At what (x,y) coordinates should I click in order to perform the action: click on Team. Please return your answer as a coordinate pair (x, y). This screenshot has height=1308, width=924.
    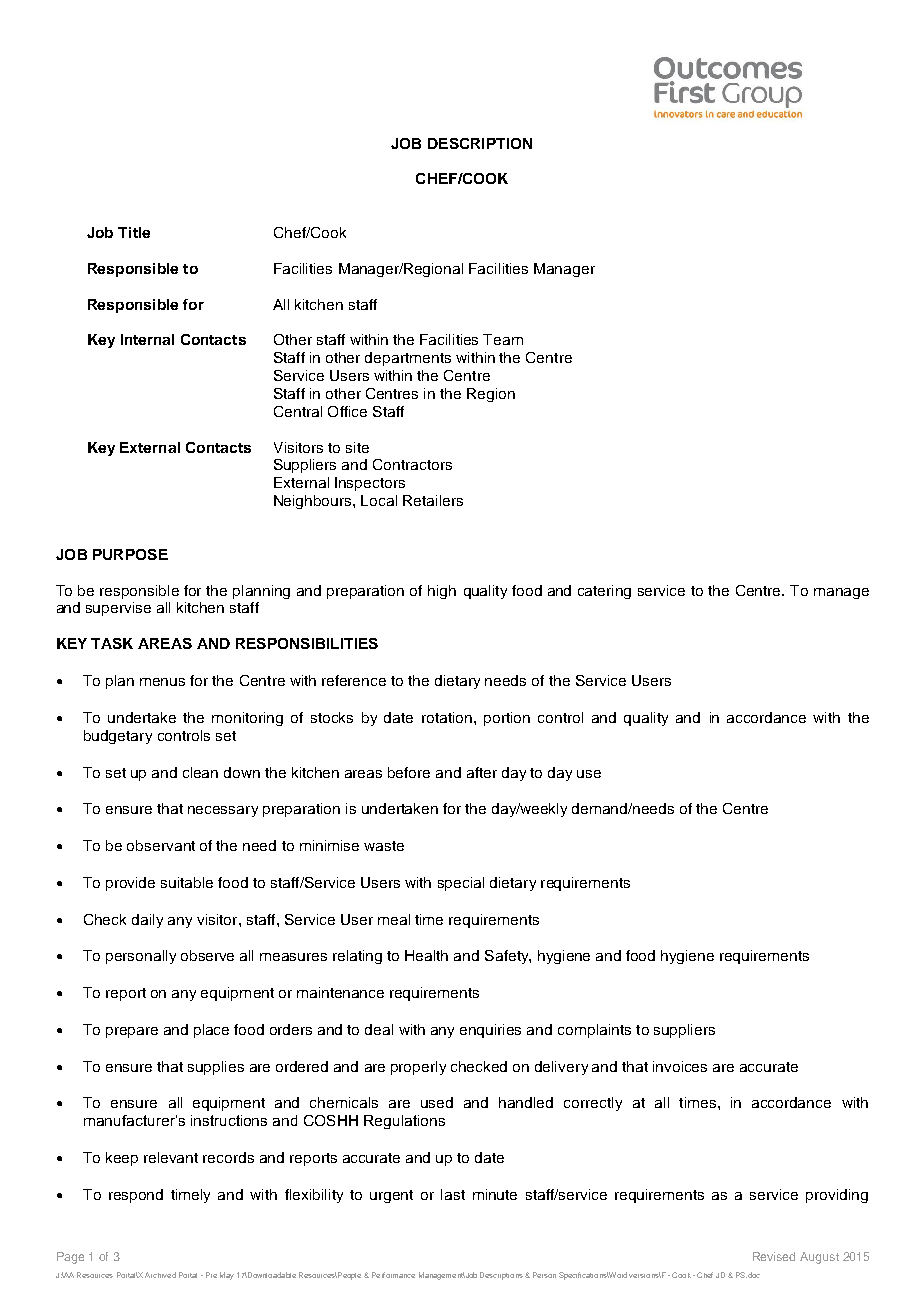
    Looking at the image, I should click on (503, 339).
